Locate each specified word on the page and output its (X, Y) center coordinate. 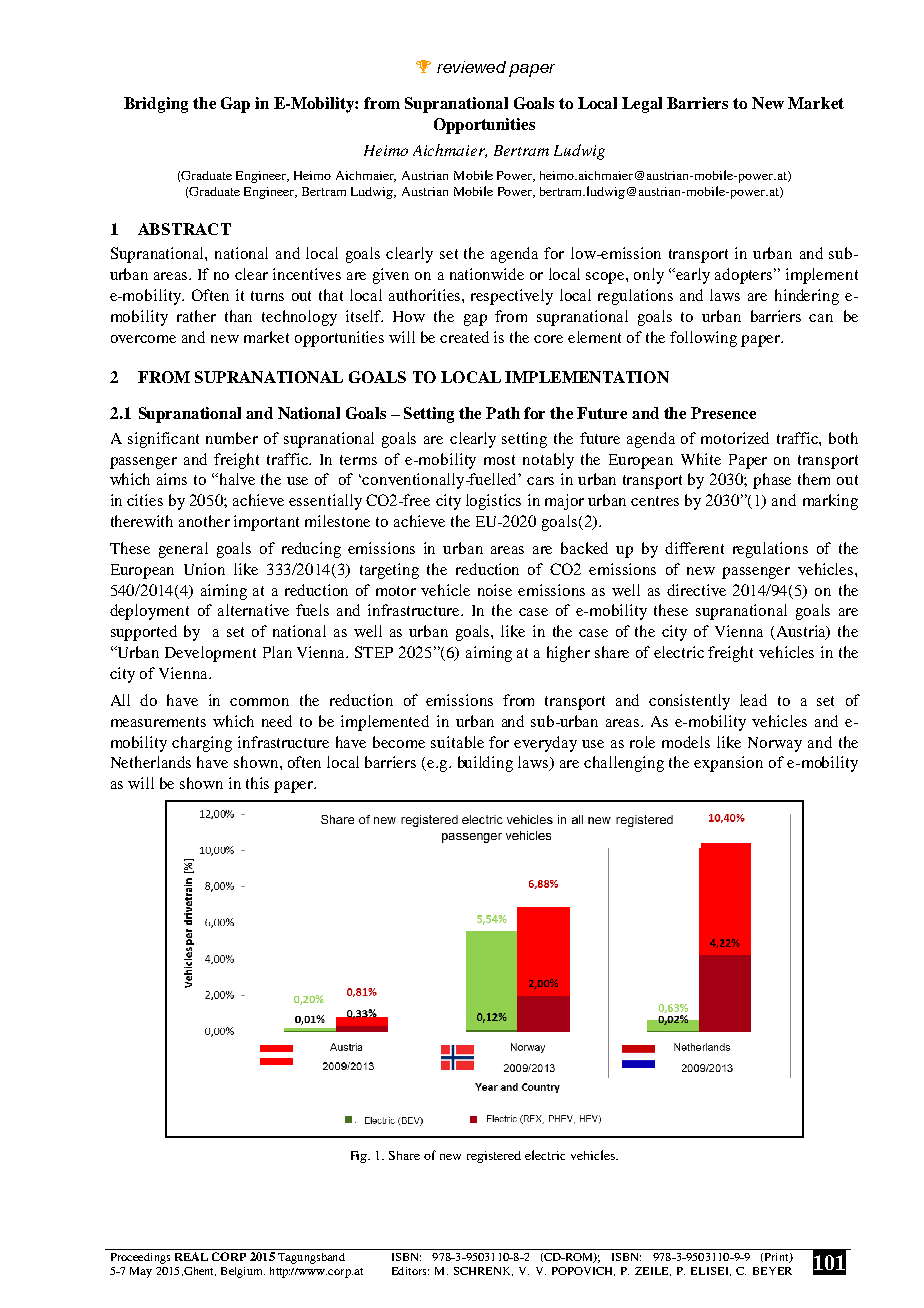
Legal (642, 105)
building (485, 764)
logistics (493, 502)
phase (772, 481)
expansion (728, 764)
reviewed (471, 67)
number (232, 438)
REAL (191, 1256)
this (257, 783)
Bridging (156, 105)
